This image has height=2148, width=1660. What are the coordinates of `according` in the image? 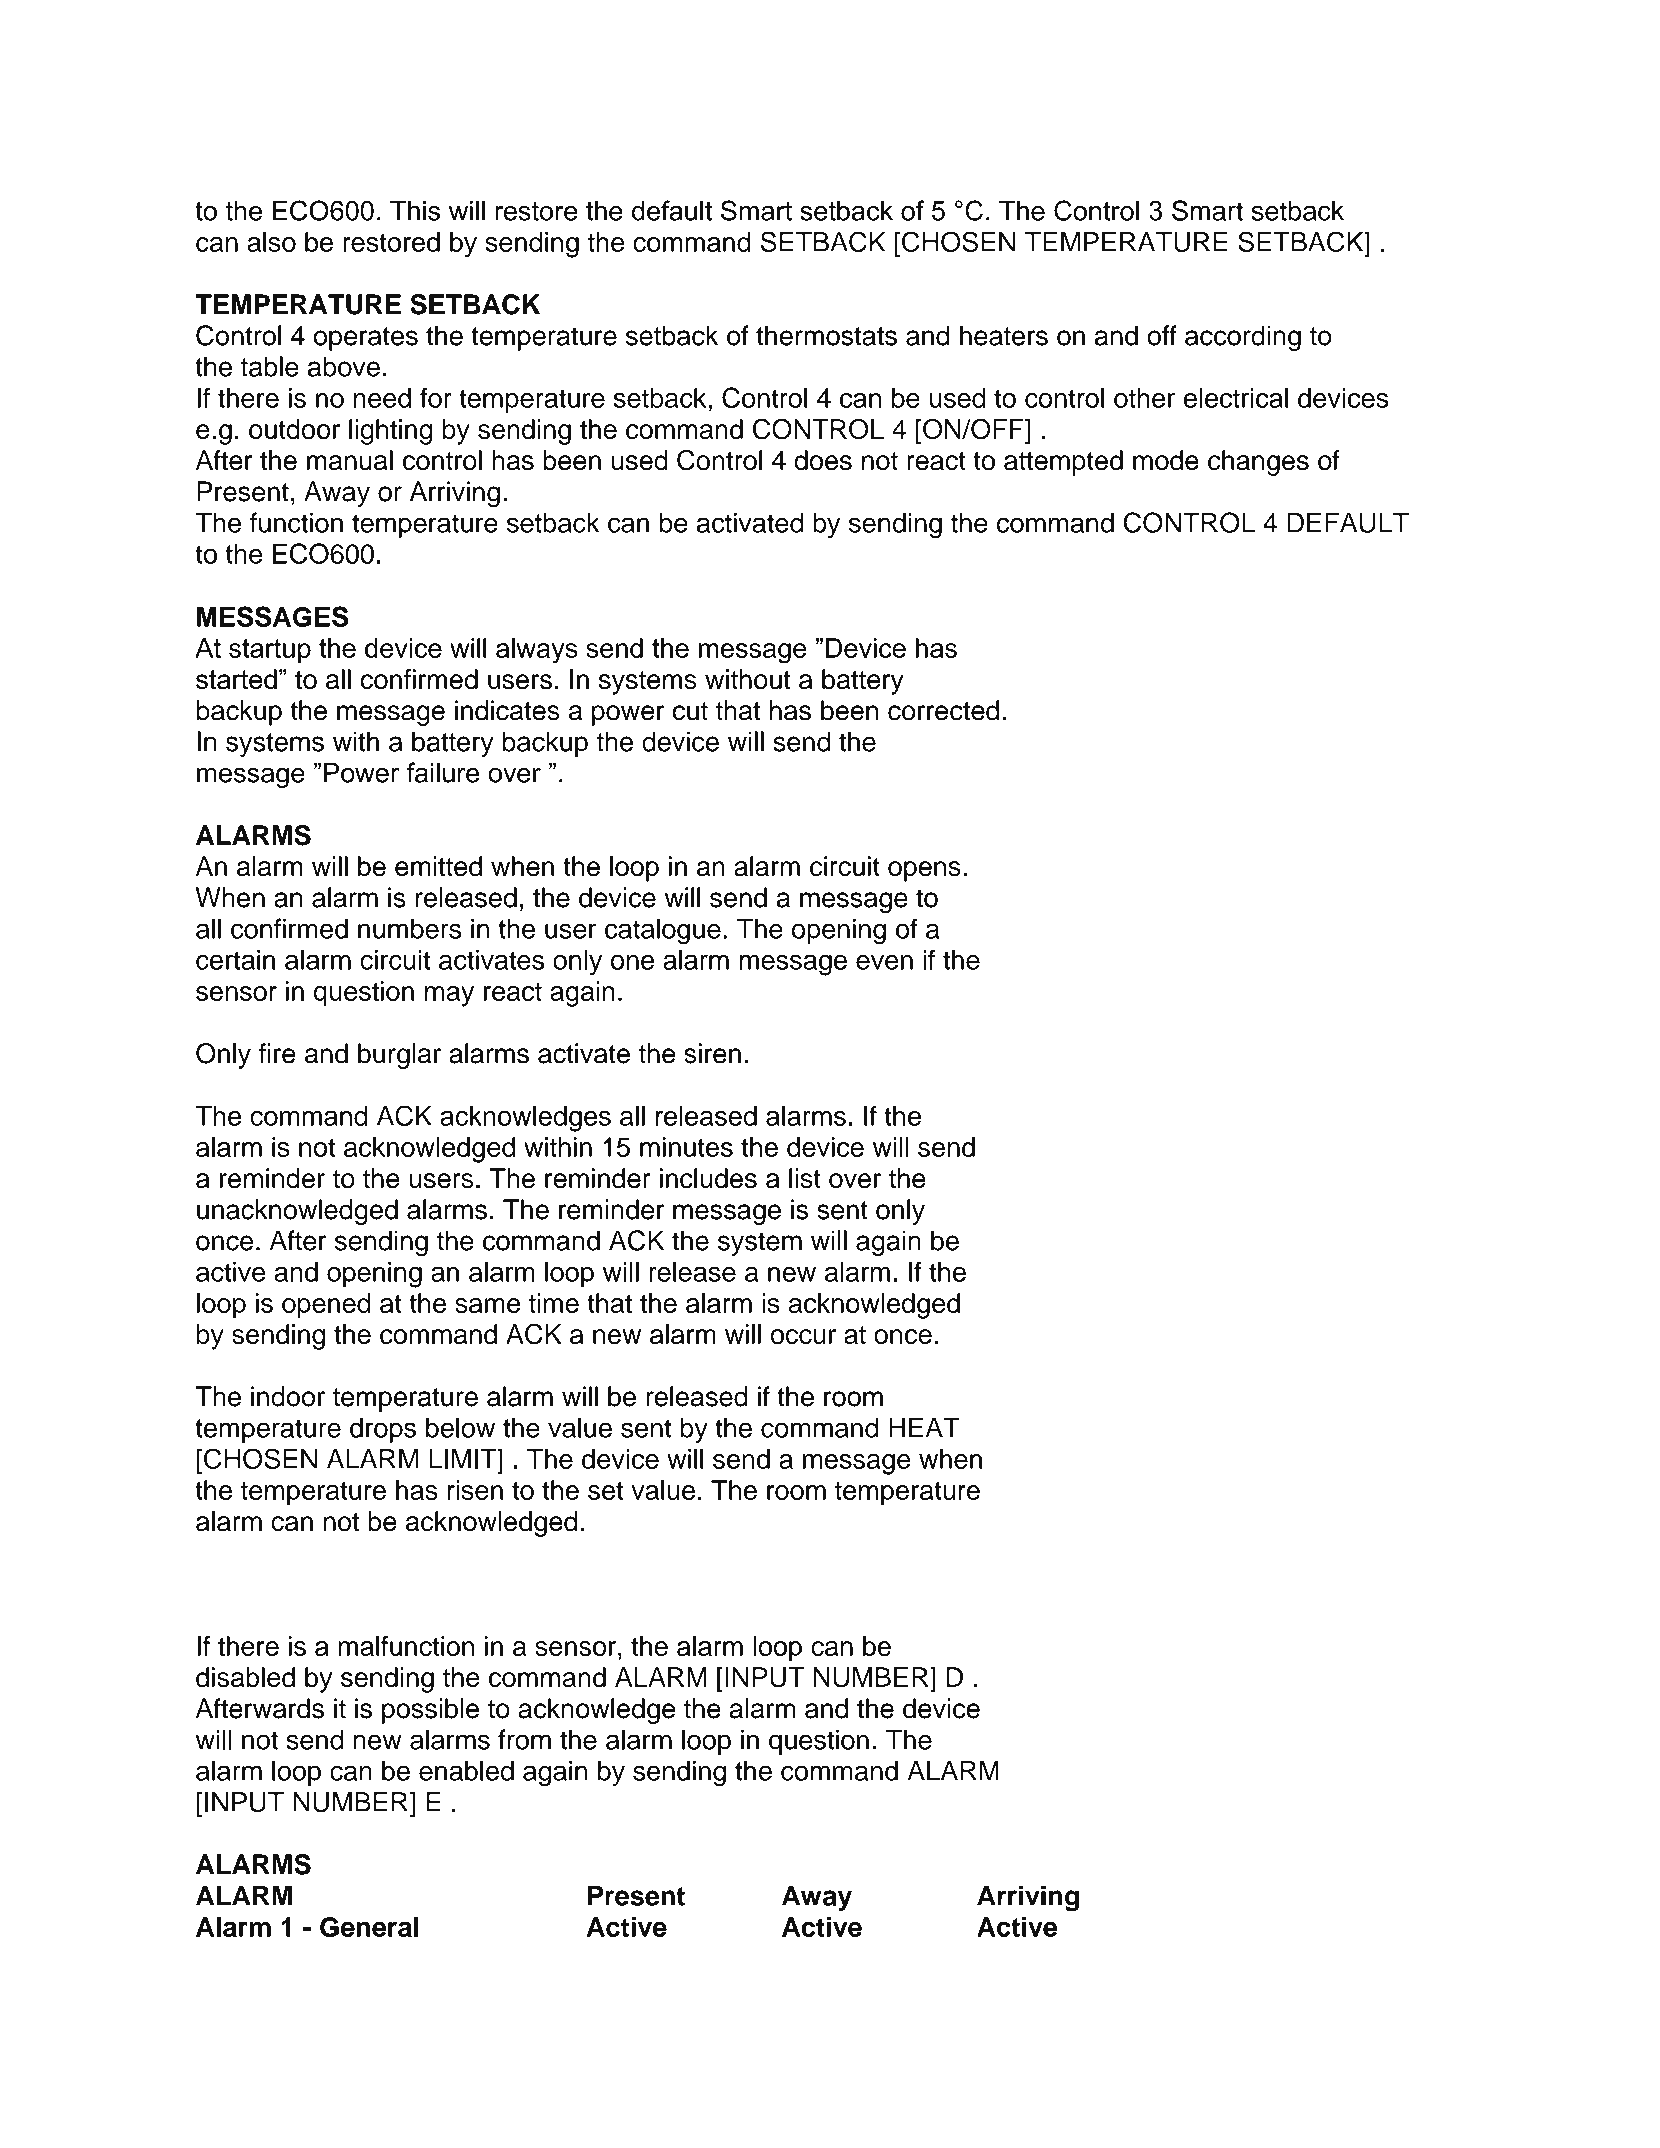 It's located at (1243, 338).
